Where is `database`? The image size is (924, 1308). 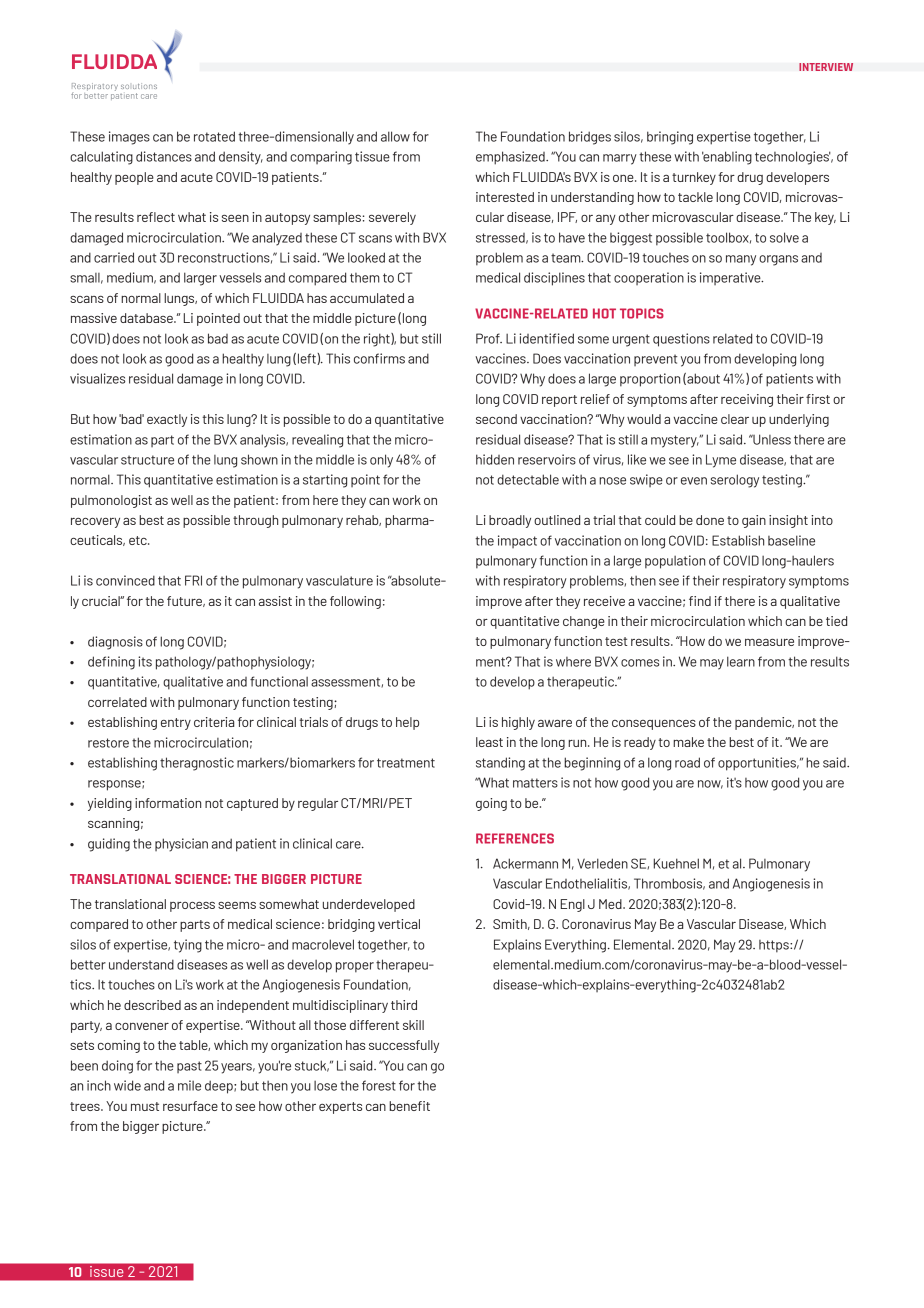 database is located at coordinates (147, 318).
